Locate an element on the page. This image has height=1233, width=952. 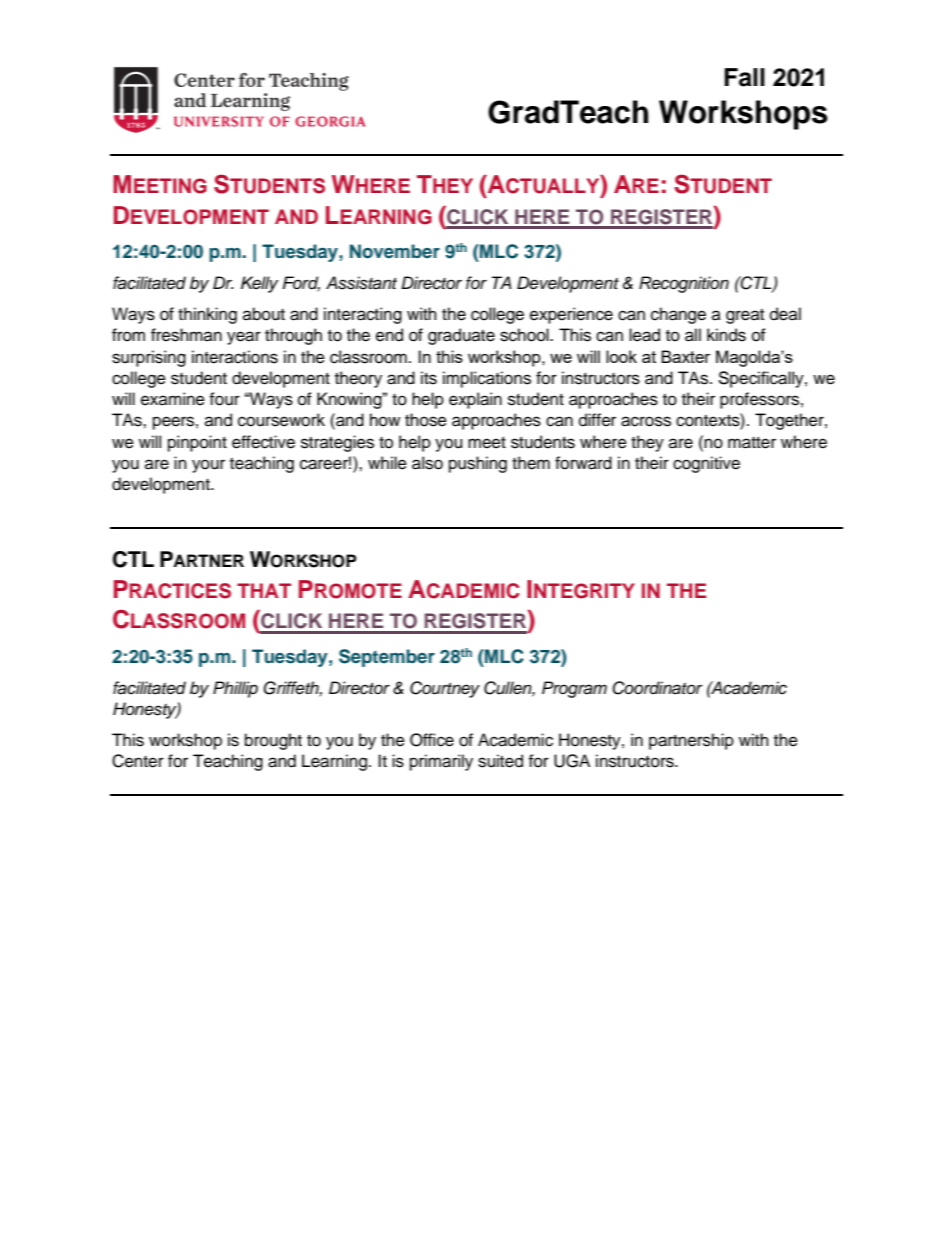
Recognition is located at coordinates (684, 284).
